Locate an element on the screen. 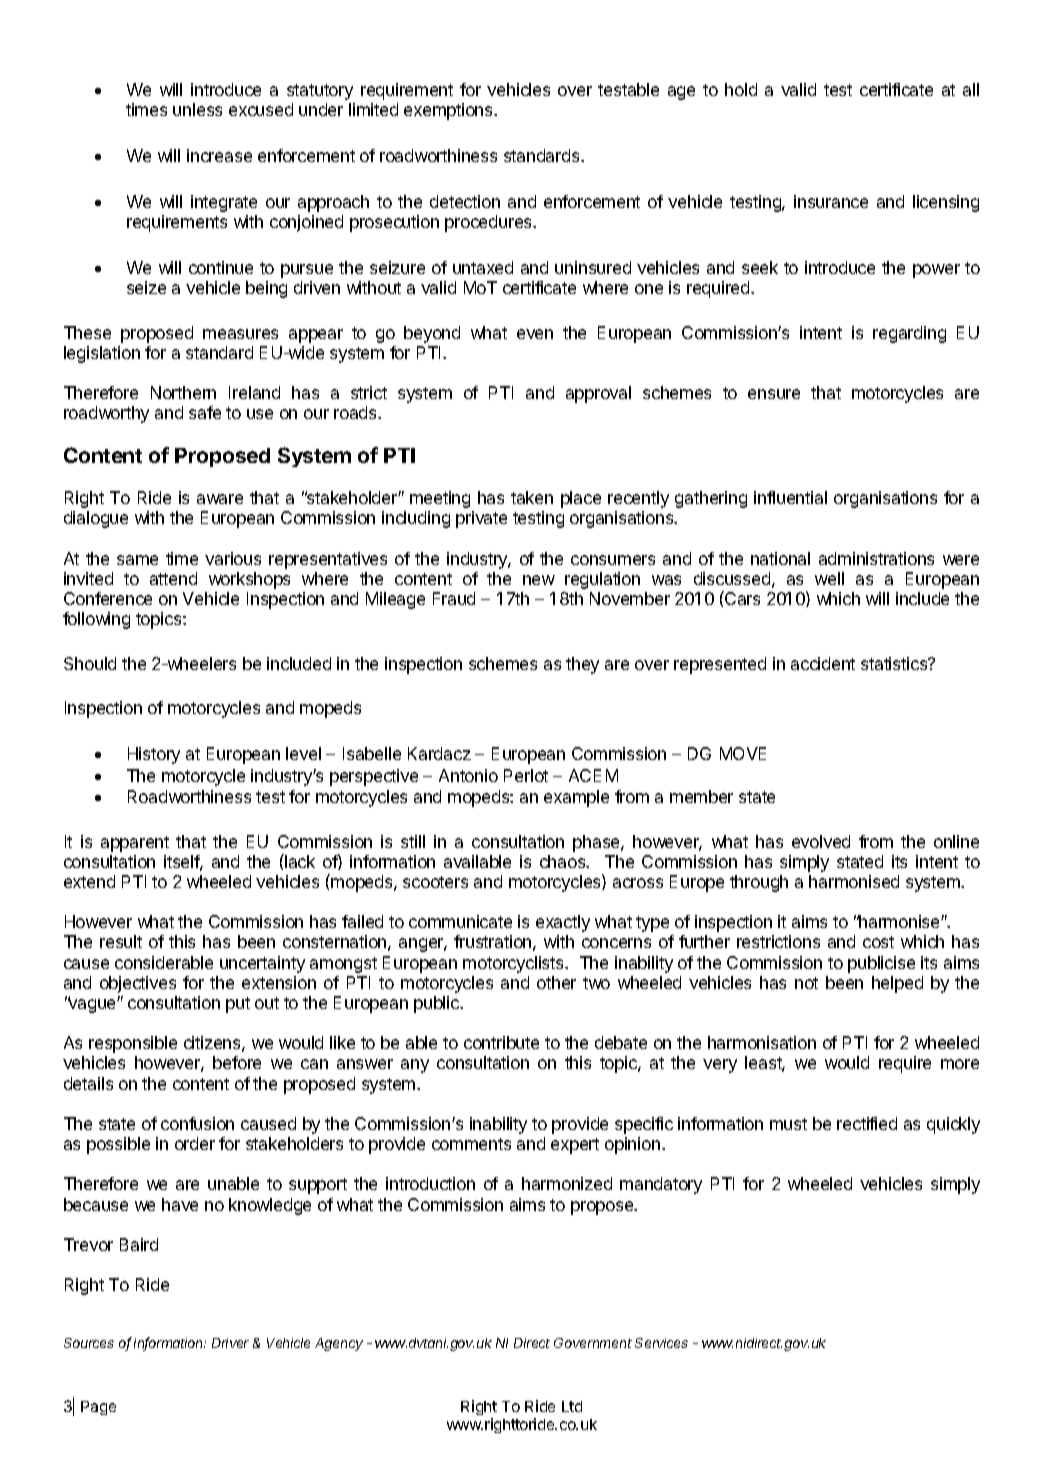 This screenshot has height=1476, width=1043. various is located at coordinates (233, 558).
